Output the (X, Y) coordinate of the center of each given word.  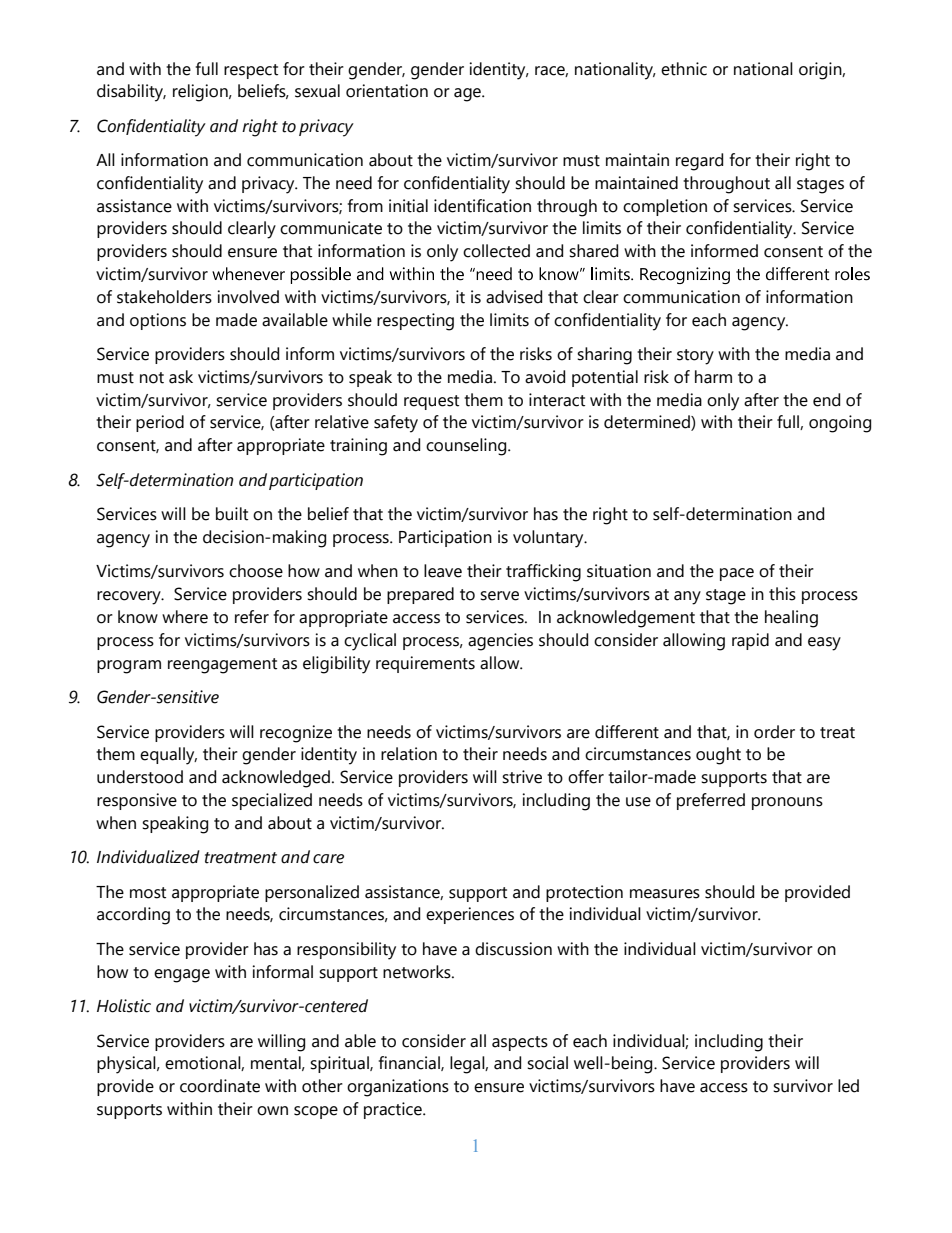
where (185, 617)
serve (499, 596)
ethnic (684, 69)
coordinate (220, 1086)
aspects (520, 1043)
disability (131, 93)
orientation (387, 91)
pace (737, 574)
